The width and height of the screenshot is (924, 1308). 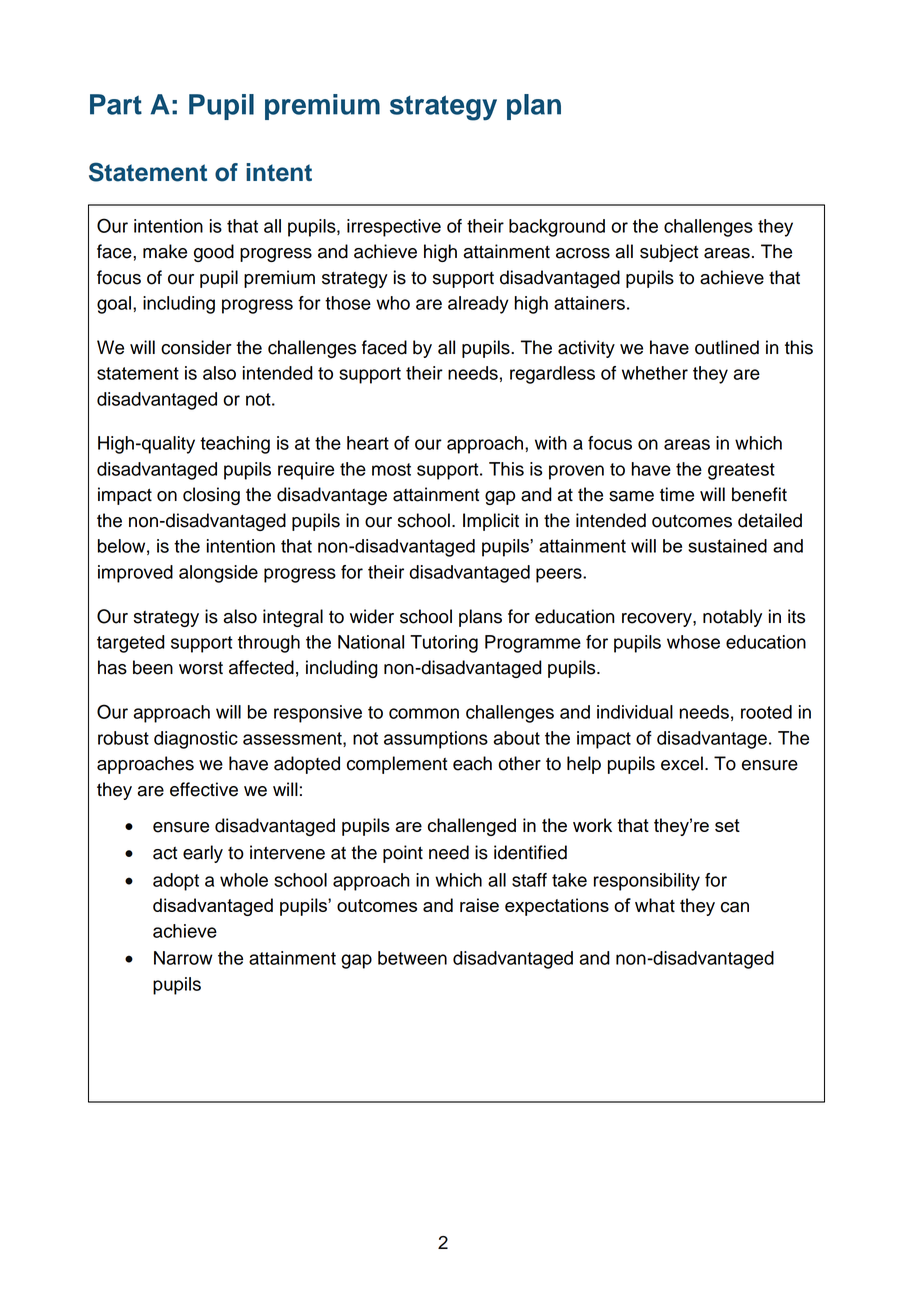 What do you see at coordinates (491, 522) in the screenshot?
I see `Implicit` at bounding box center [491, 522].
